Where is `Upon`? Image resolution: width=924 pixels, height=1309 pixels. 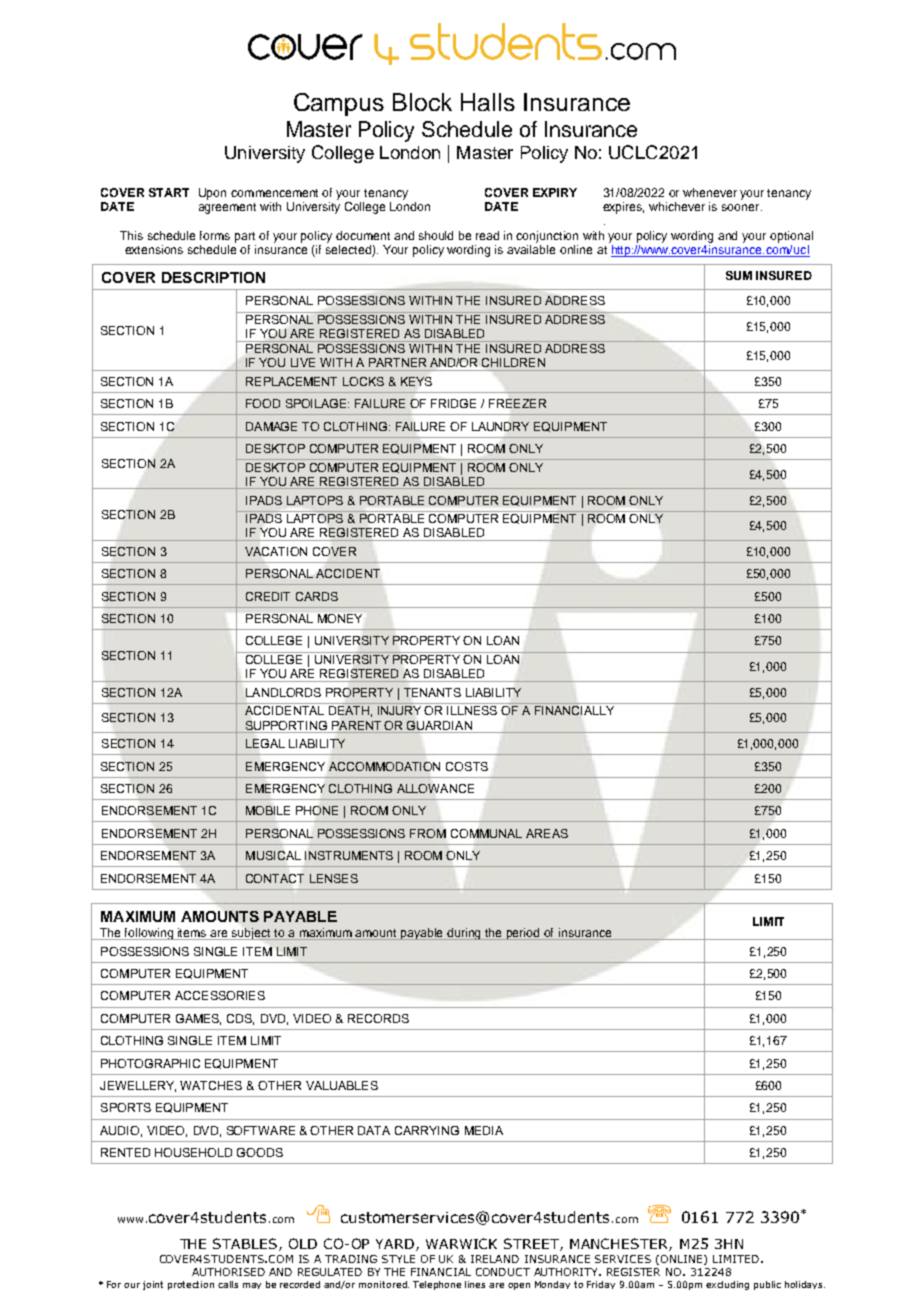
Upon is located at coordinates (212, 194).
